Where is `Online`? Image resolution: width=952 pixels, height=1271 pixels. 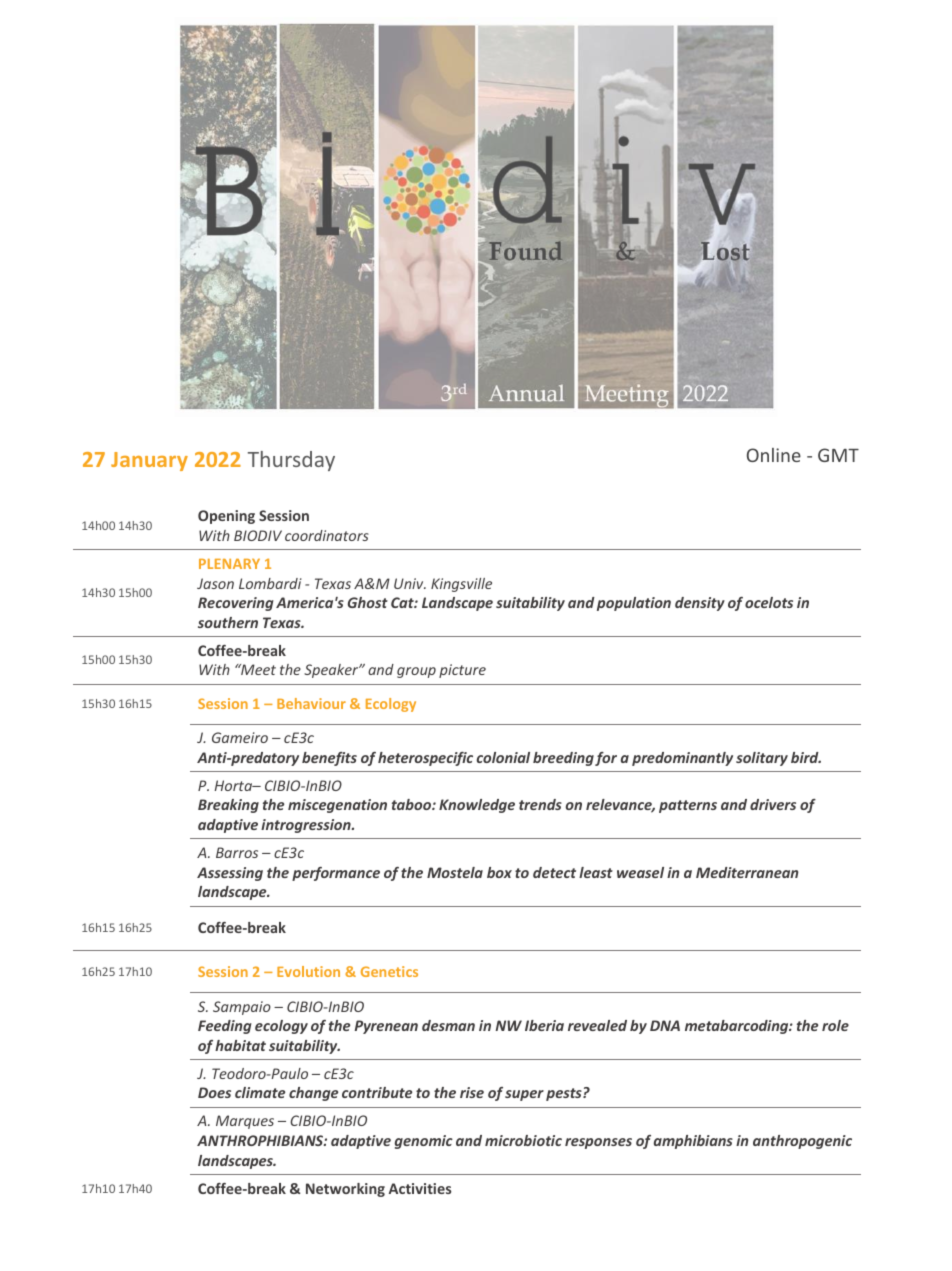 Online is located at coordinates (774, 455).
